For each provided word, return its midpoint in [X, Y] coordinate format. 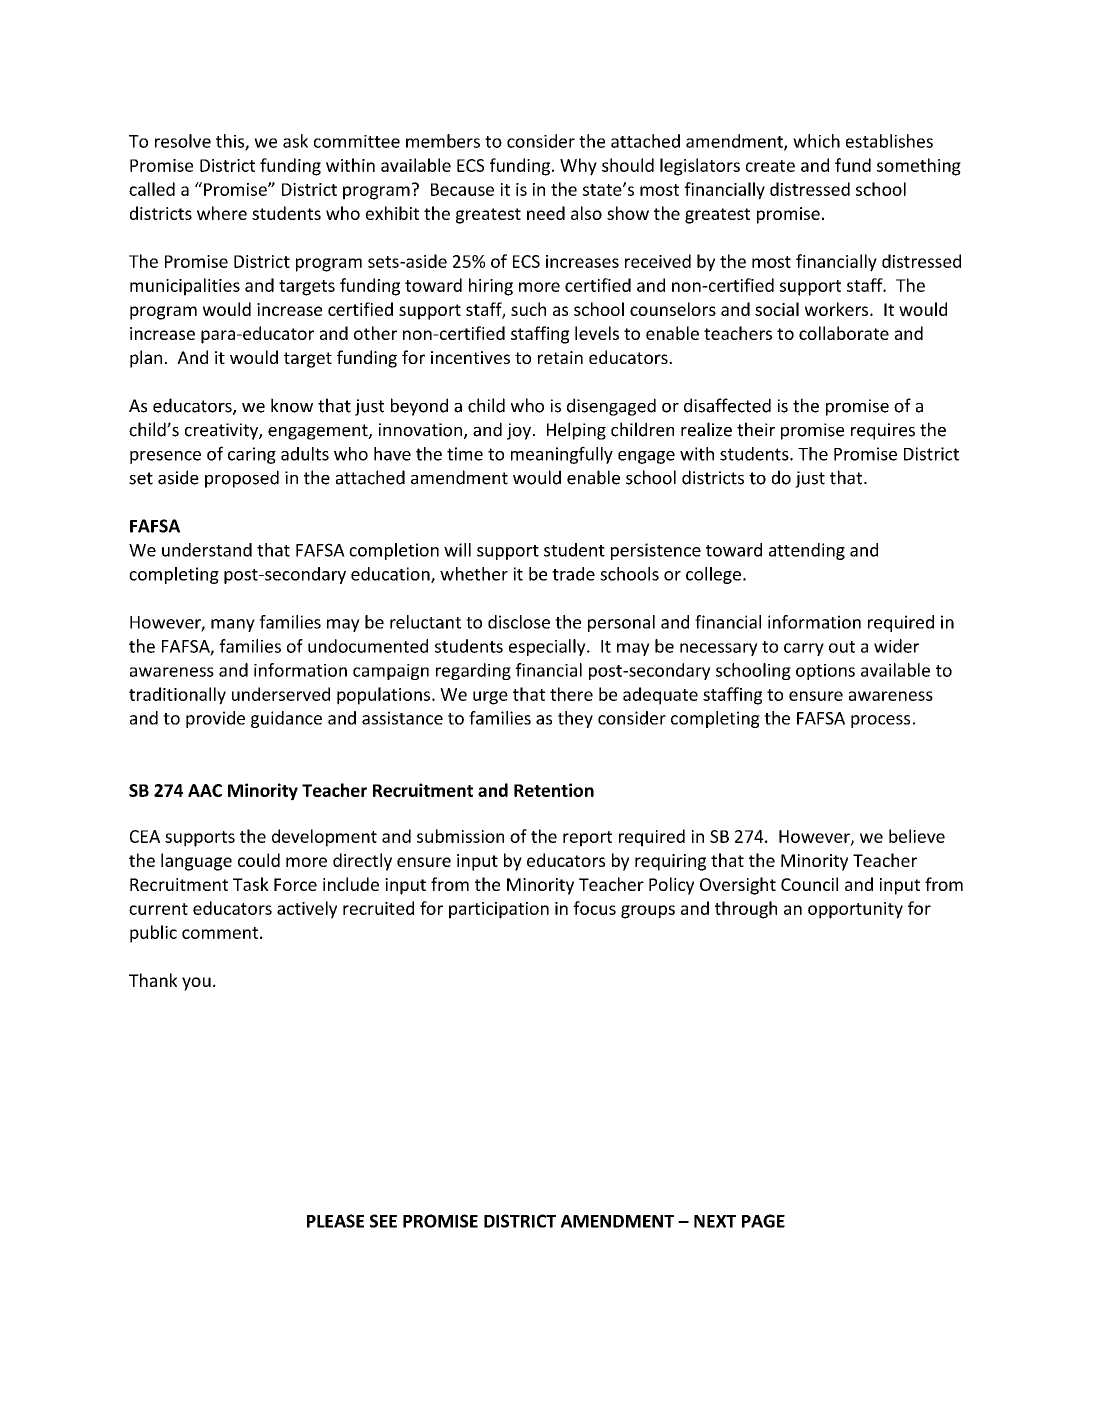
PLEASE [335, 1221]
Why [578, 167]
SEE [383, 1221]
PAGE [763, 1221]
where [222, 213]
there [571, 694]
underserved [281, 694]
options [825, 672]
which [816, 141]
